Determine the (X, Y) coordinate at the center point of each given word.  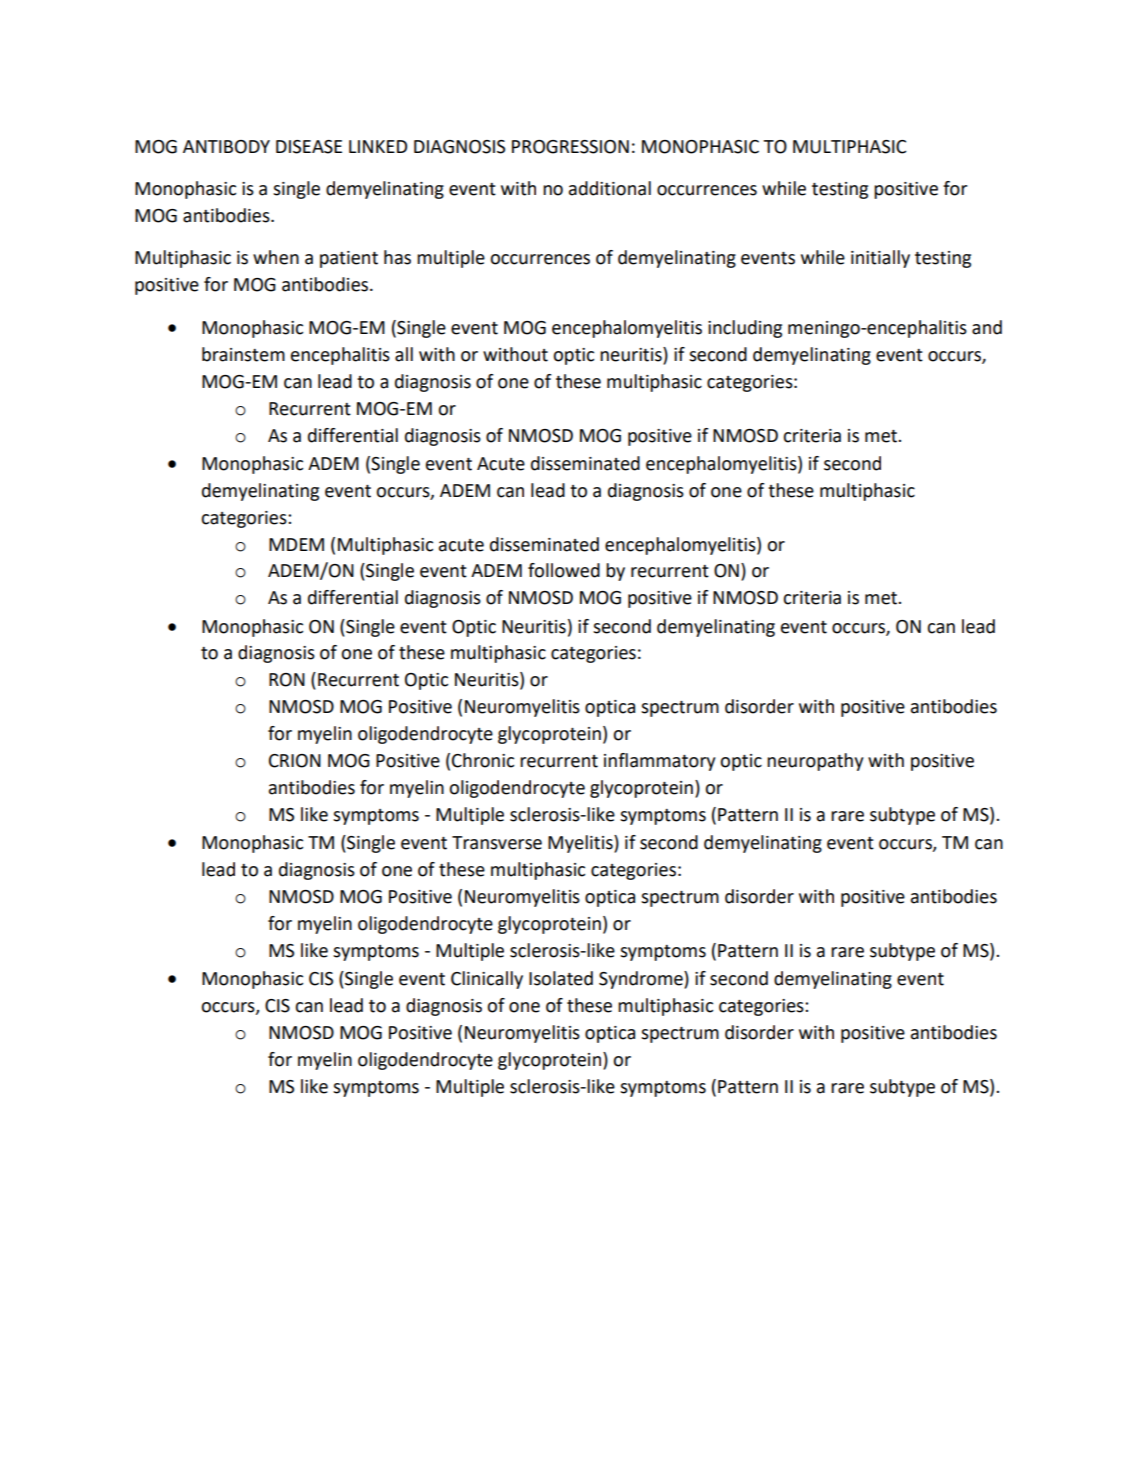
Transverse (497, 843)
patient (349, 259)
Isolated (561, 978)
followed (564, 570)
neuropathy (815, 762)
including (745, 329)
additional (610, 188)
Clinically (487, 980)
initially (880, 259)
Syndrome (642, 980)
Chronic (483, 760)
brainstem (243, 354)
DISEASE (309, 147)
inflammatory (659, 762)
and (987, 327)
